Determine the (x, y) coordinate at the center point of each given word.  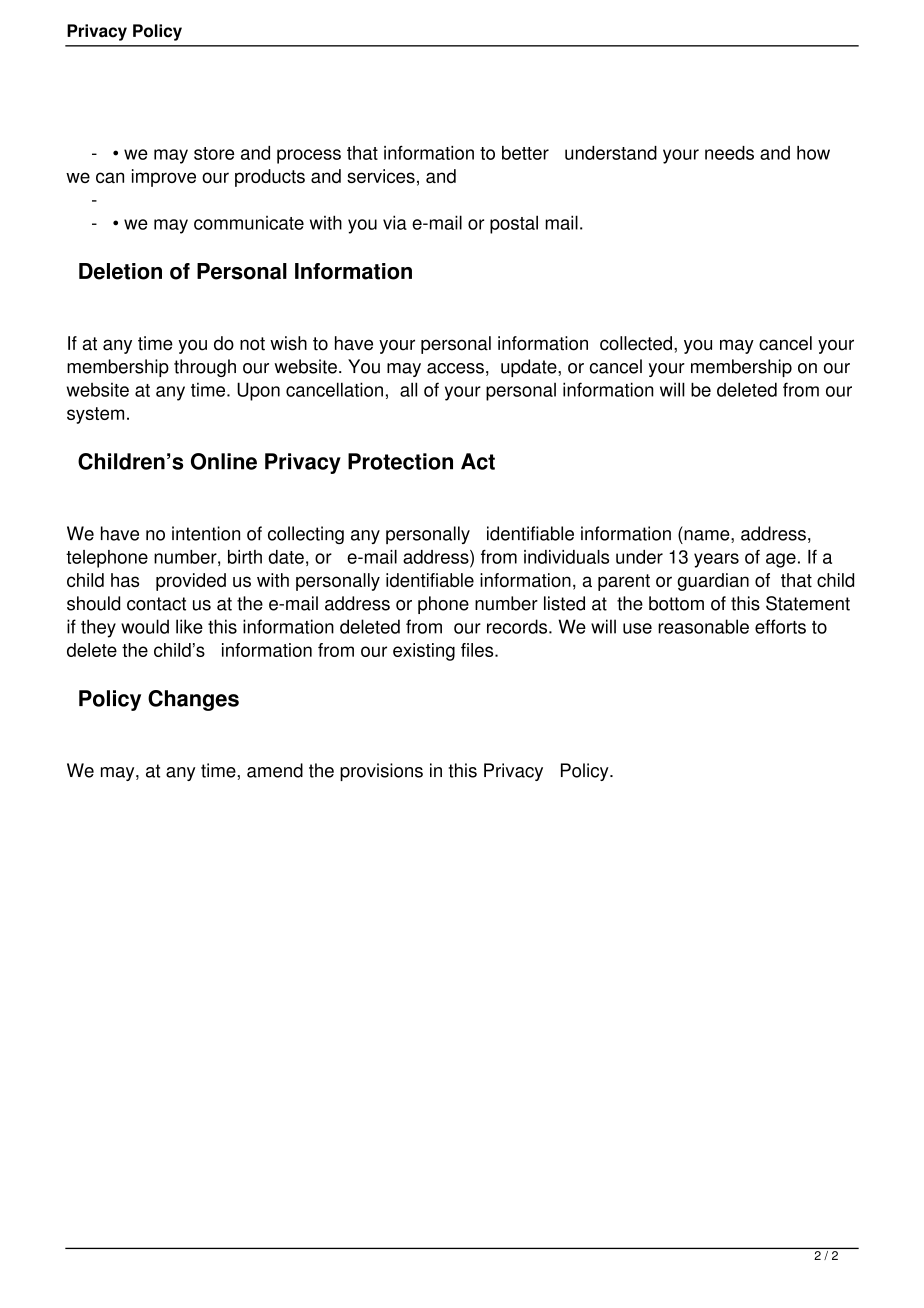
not (252, 344)
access (455, 368)
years (716, 560)
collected (636, 343)
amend (275, 770)
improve (164, 178)
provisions (381, 772)
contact (156, 604)
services (381, 176)
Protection (400, 461)
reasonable (703, 626)
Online (224, 461)
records (518, 626)
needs (729, 153)
